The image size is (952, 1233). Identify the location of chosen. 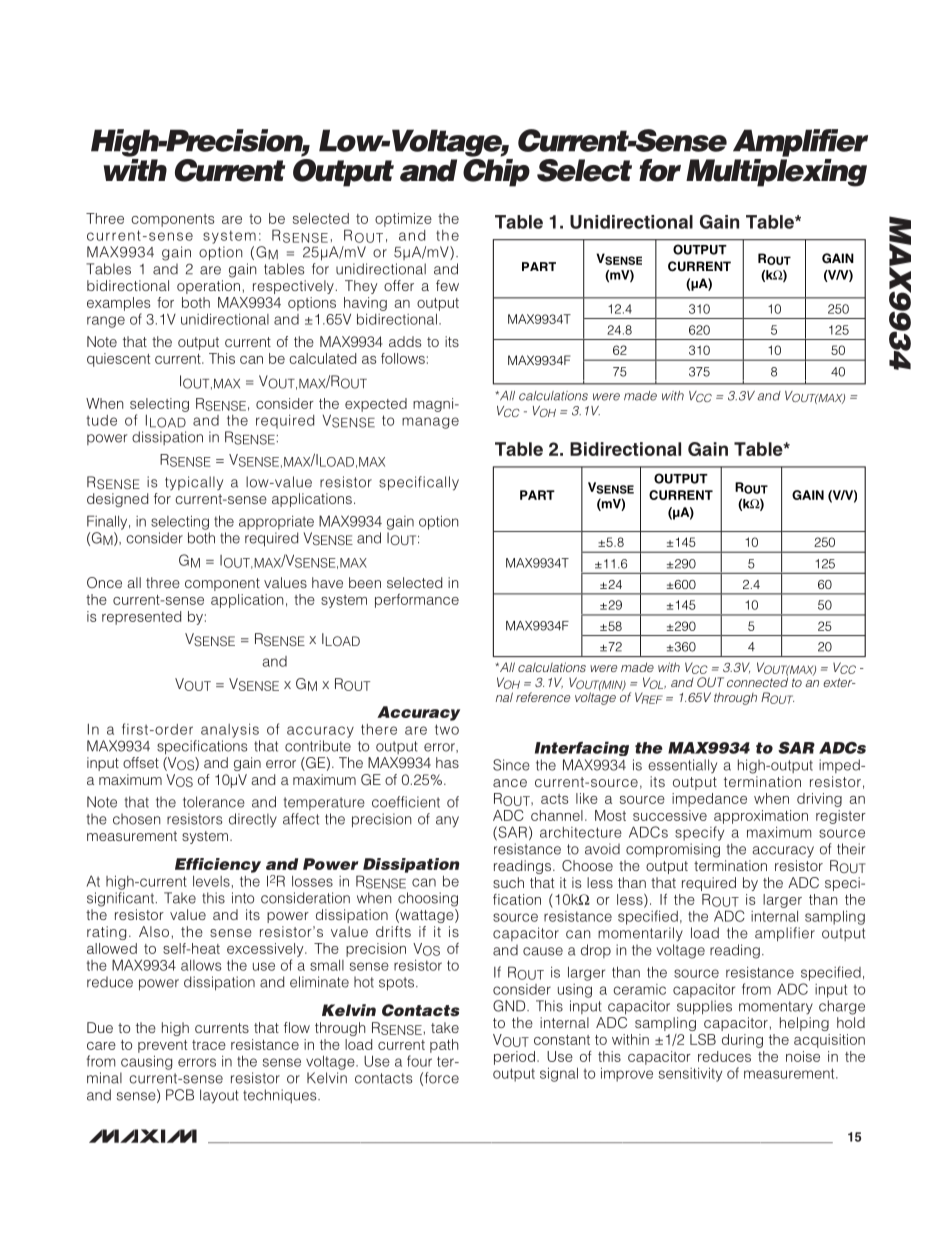
(136, 819).
